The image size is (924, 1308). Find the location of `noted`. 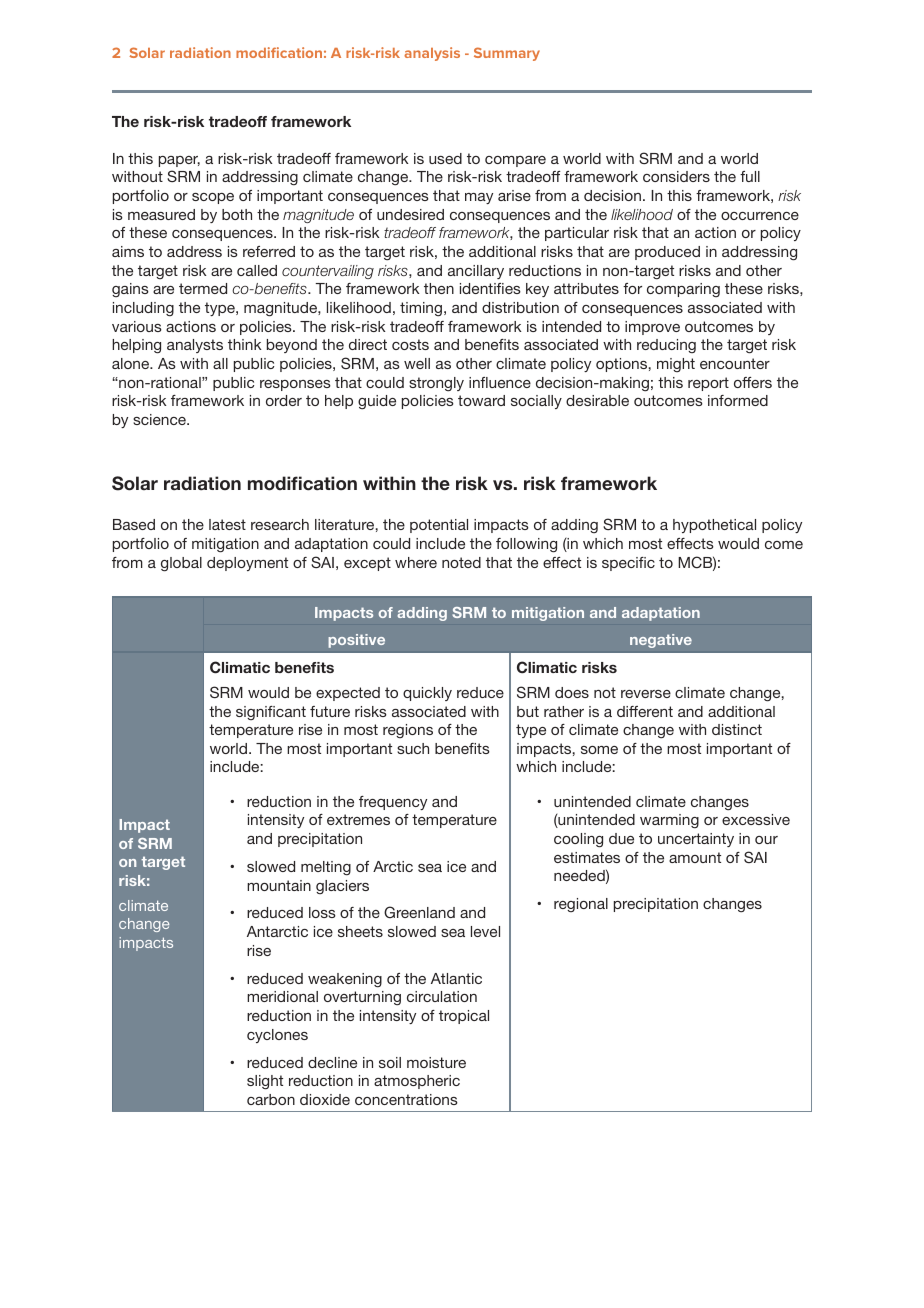

noted is located at coordinates (461, 562).
